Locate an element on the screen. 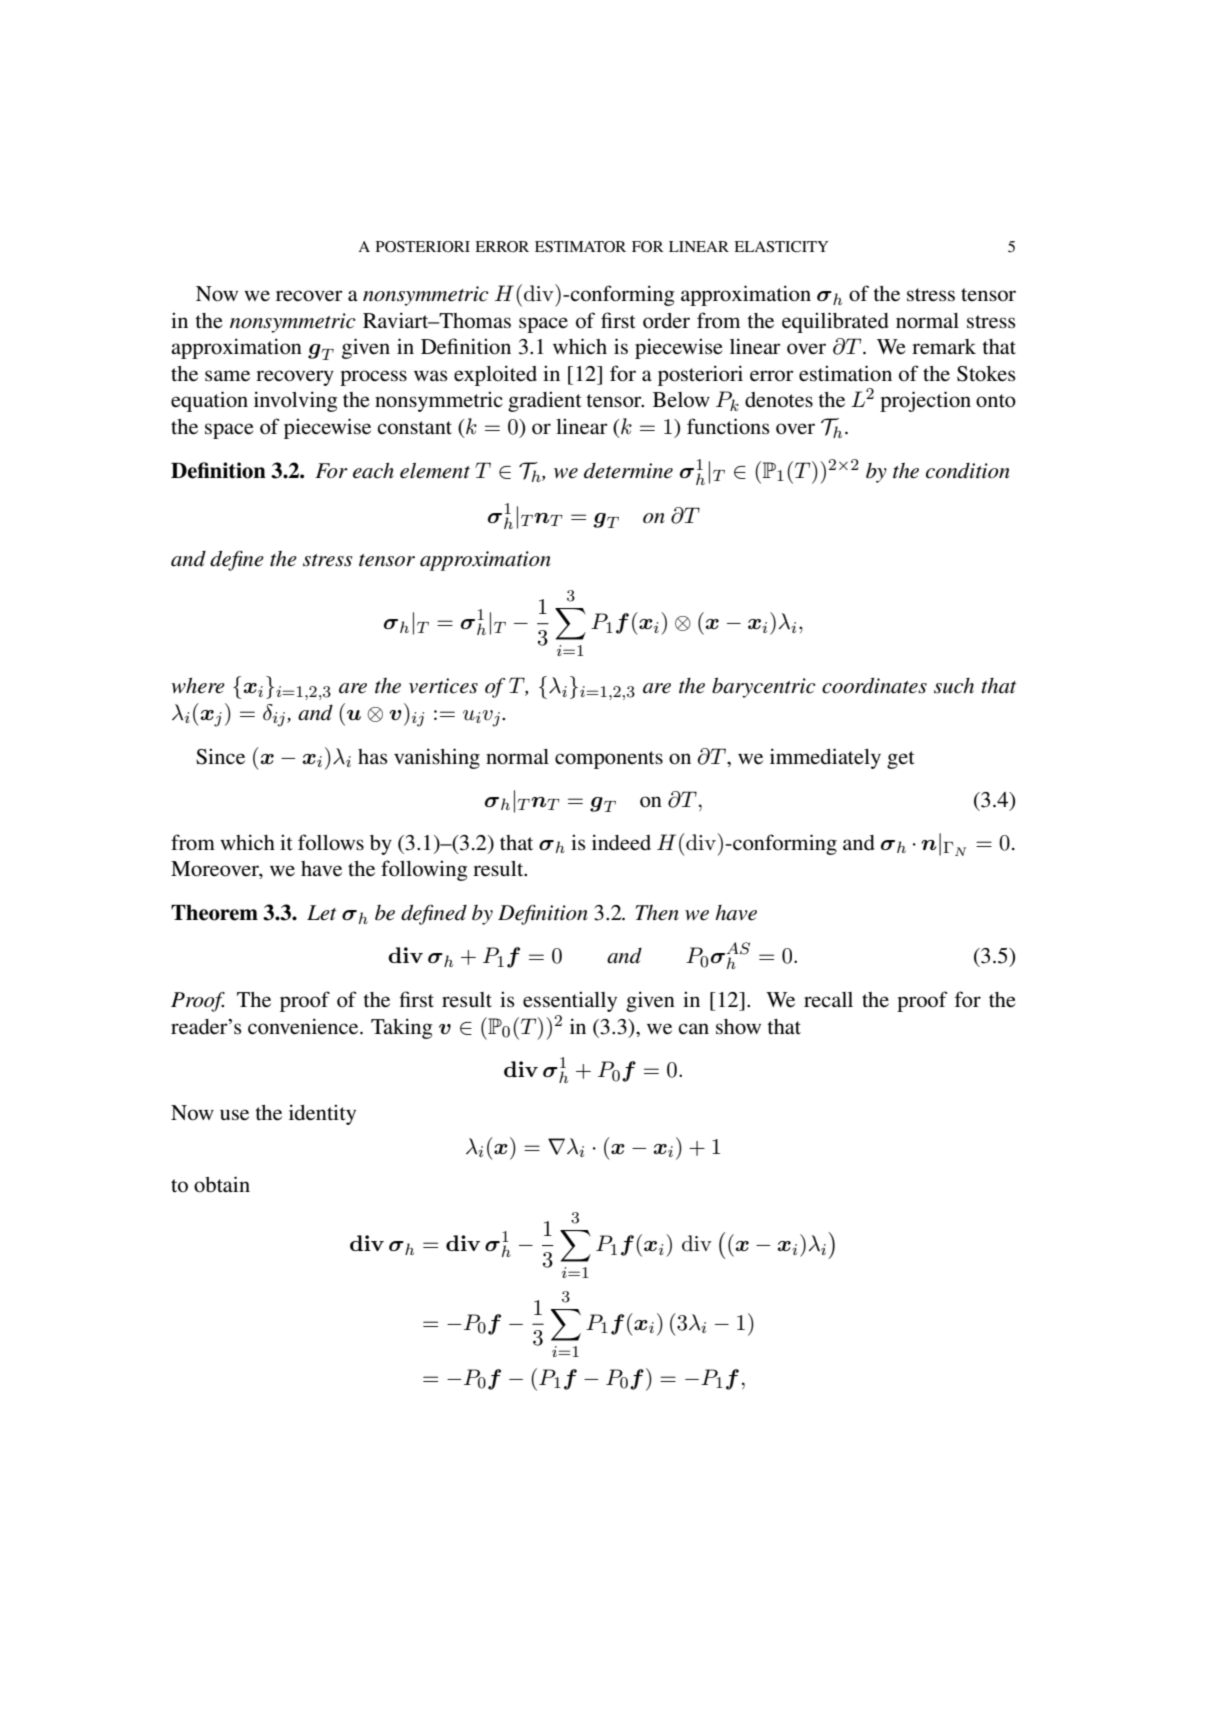 The height and width of the screenshot is (1731, 1223). ESTIMATOR is located at coordinates (580, 247).
